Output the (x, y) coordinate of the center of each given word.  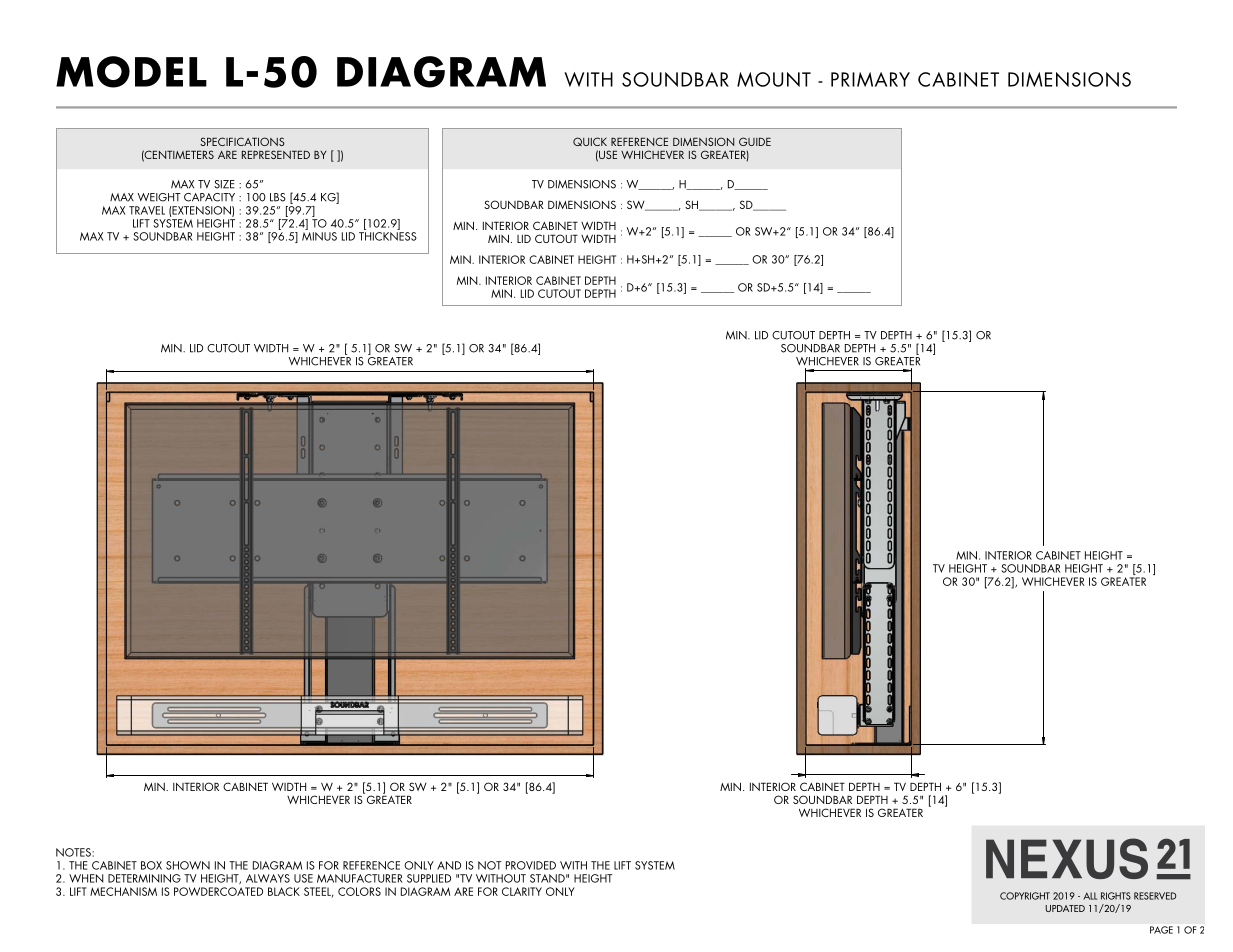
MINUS (319, 235)
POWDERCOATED (218, 891)
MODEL (131, 72)
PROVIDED (531, 865)
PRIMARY (870, 79)
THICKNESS (388, 236)
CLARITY (522, 891)
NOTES (74, 852)
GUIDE (755, 141)
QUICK (590, 141)
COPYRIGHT (1025, 896)
